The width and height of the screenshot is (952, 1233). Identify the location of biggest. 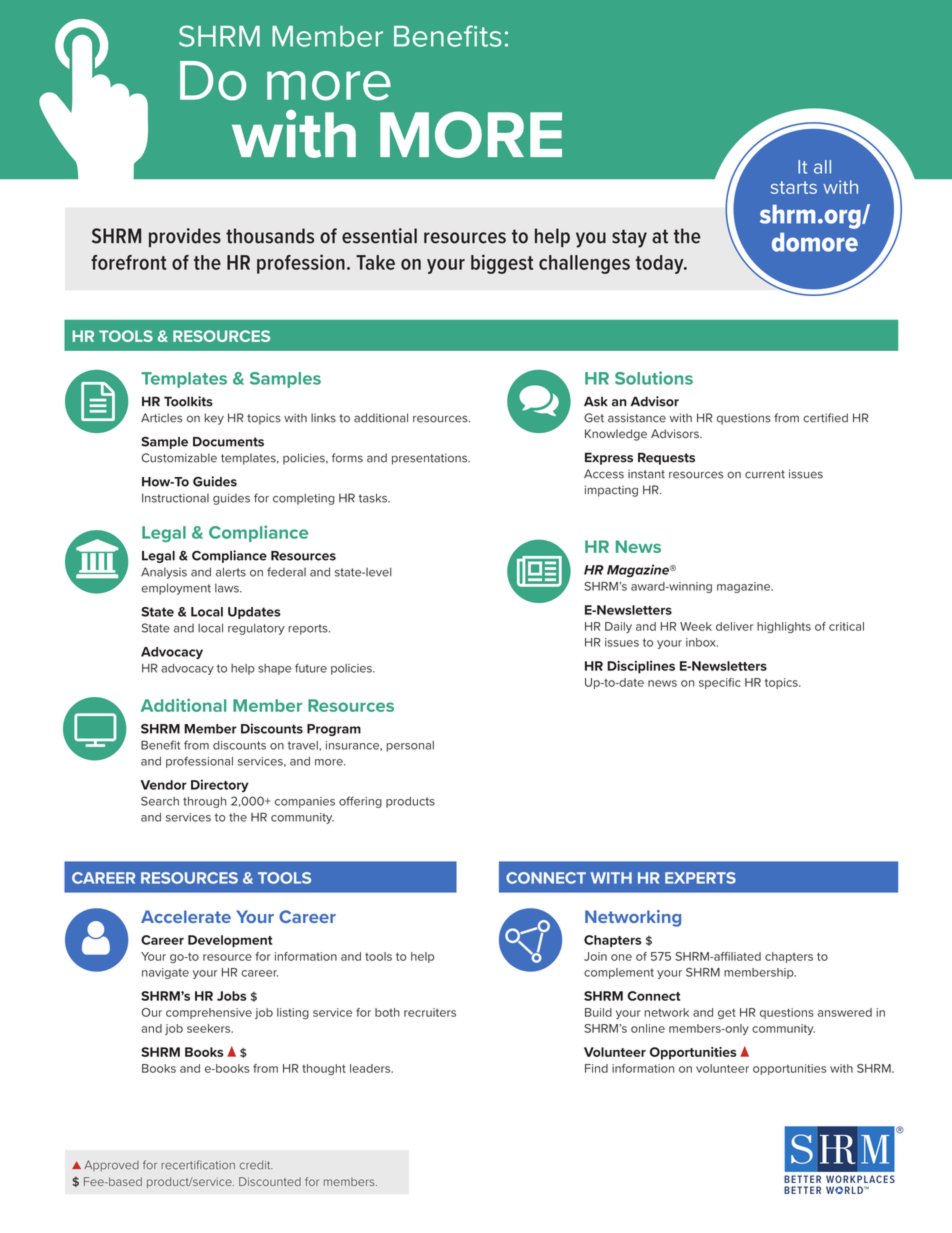
(502, 264).
